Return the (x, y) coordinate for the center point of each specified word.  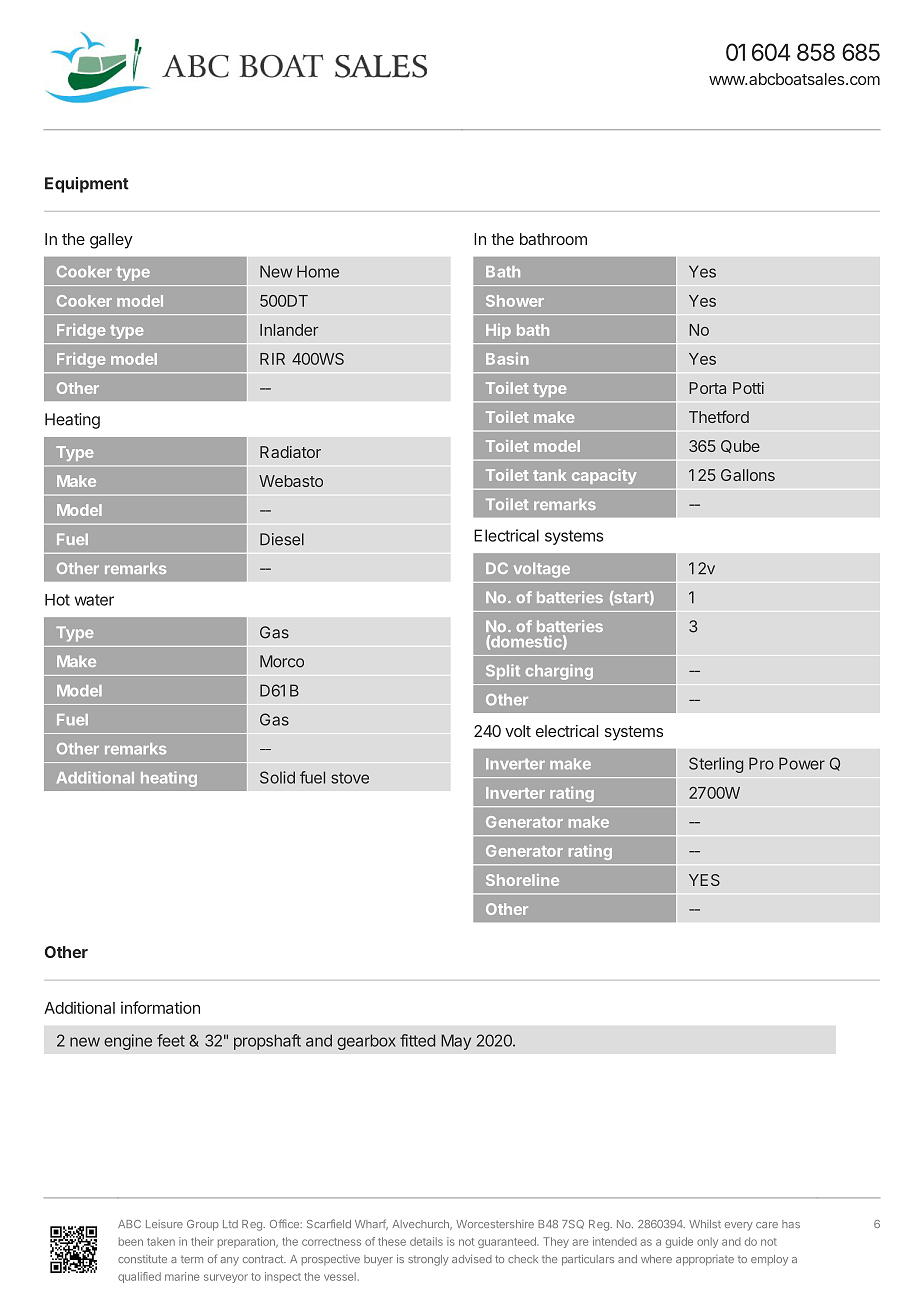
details (426, 1241)
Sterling (716, 765)
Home (318, 271)
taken (161, 1241)
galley (111, 241)
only (707, 1242)
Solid (277, 777)
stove (350, 778)
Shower (515, 301)
